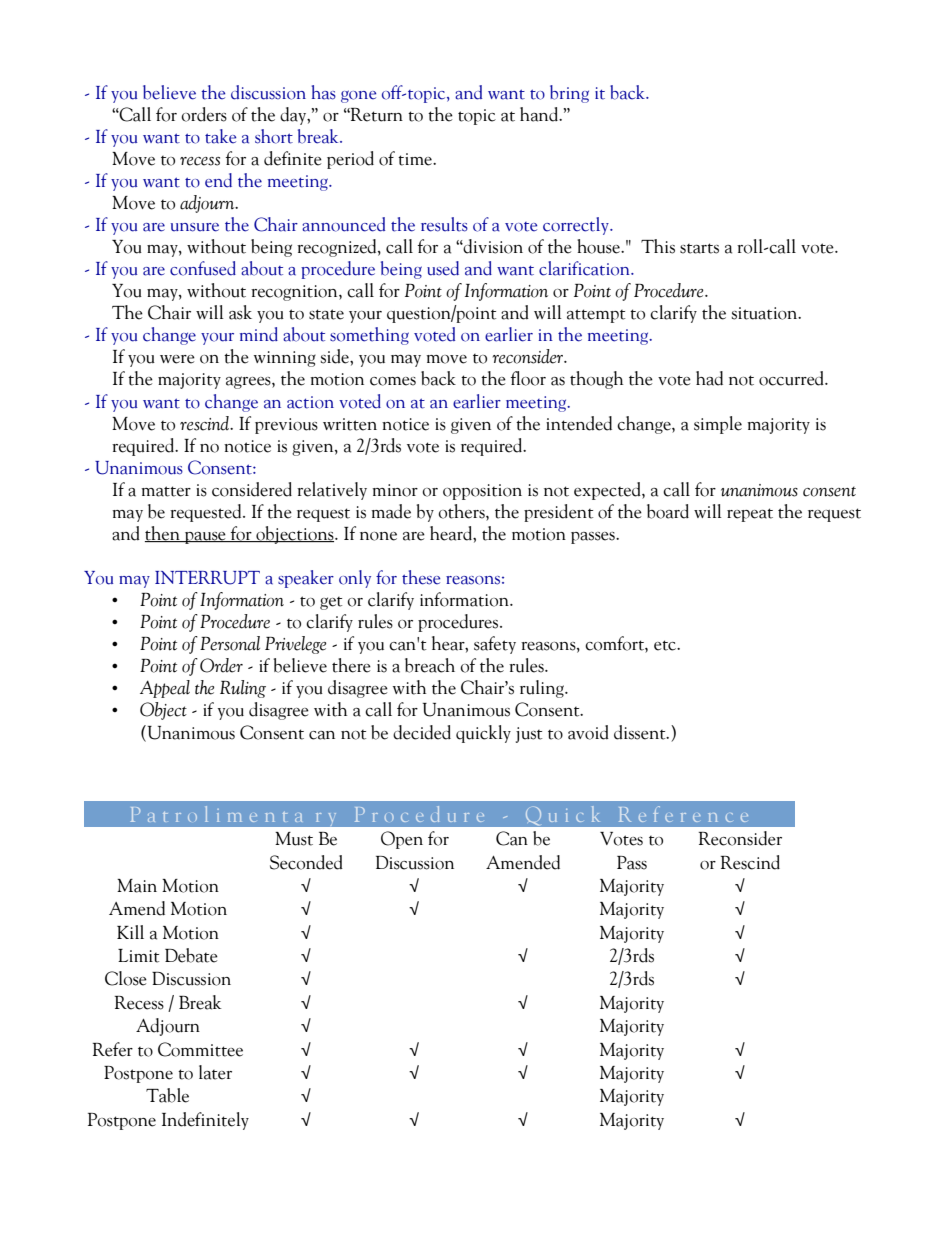 This image has height=1233, width=952. I want to click on take, so click(220, 136).
